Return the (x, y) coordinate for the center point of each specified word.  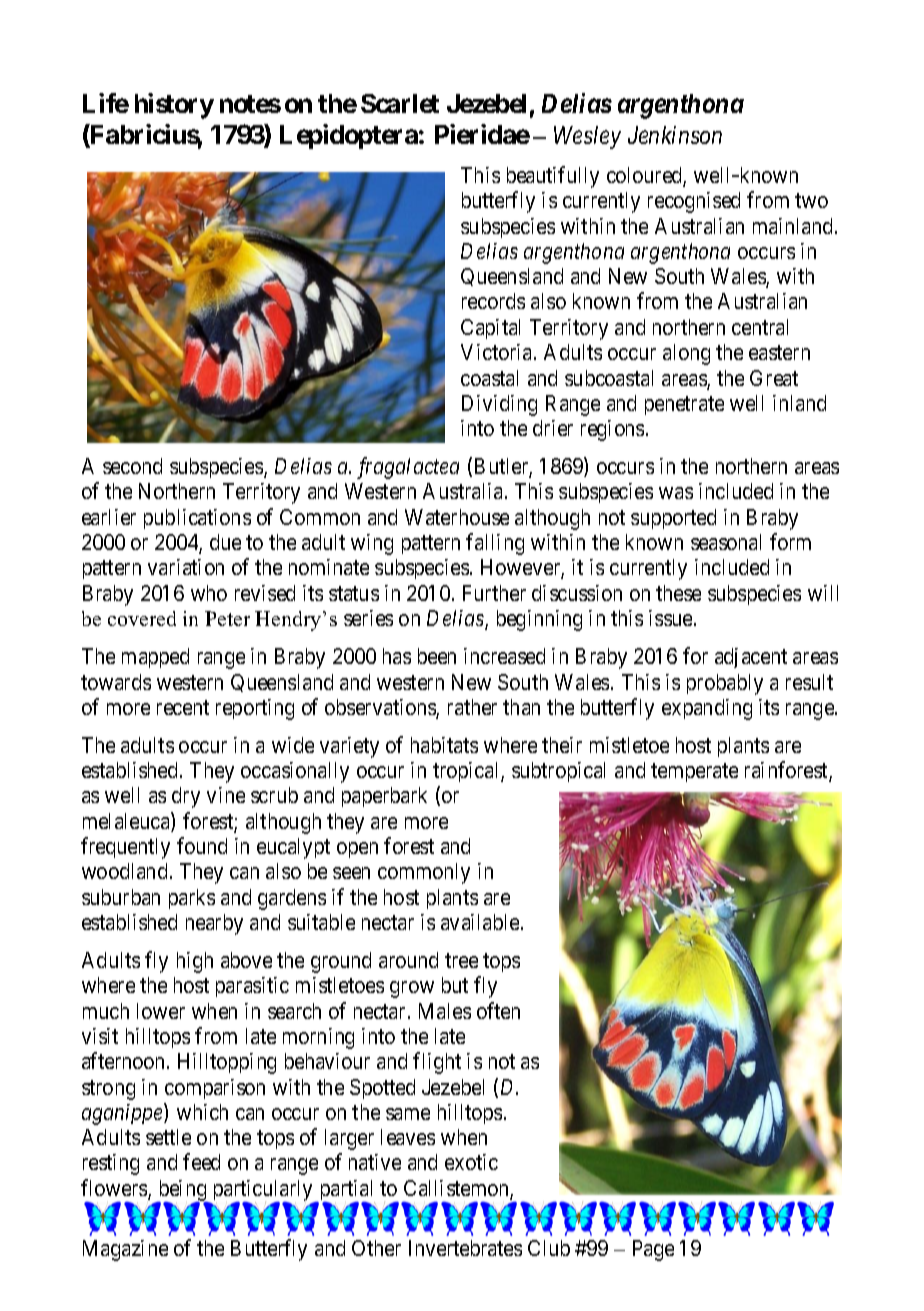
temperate (694, 772)
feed (201, 1161)
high (195, 962)
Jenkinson (675, 135)
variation (186, 567)
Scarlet (400, 103)
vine (226, 795)
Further (494, 593)
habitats (444, 745)
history (174, 106)
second (132, 466)
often (498, 1010)
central (760, 327)
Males (445, 1011)
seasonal (726, 542)
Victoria (498, 352)
